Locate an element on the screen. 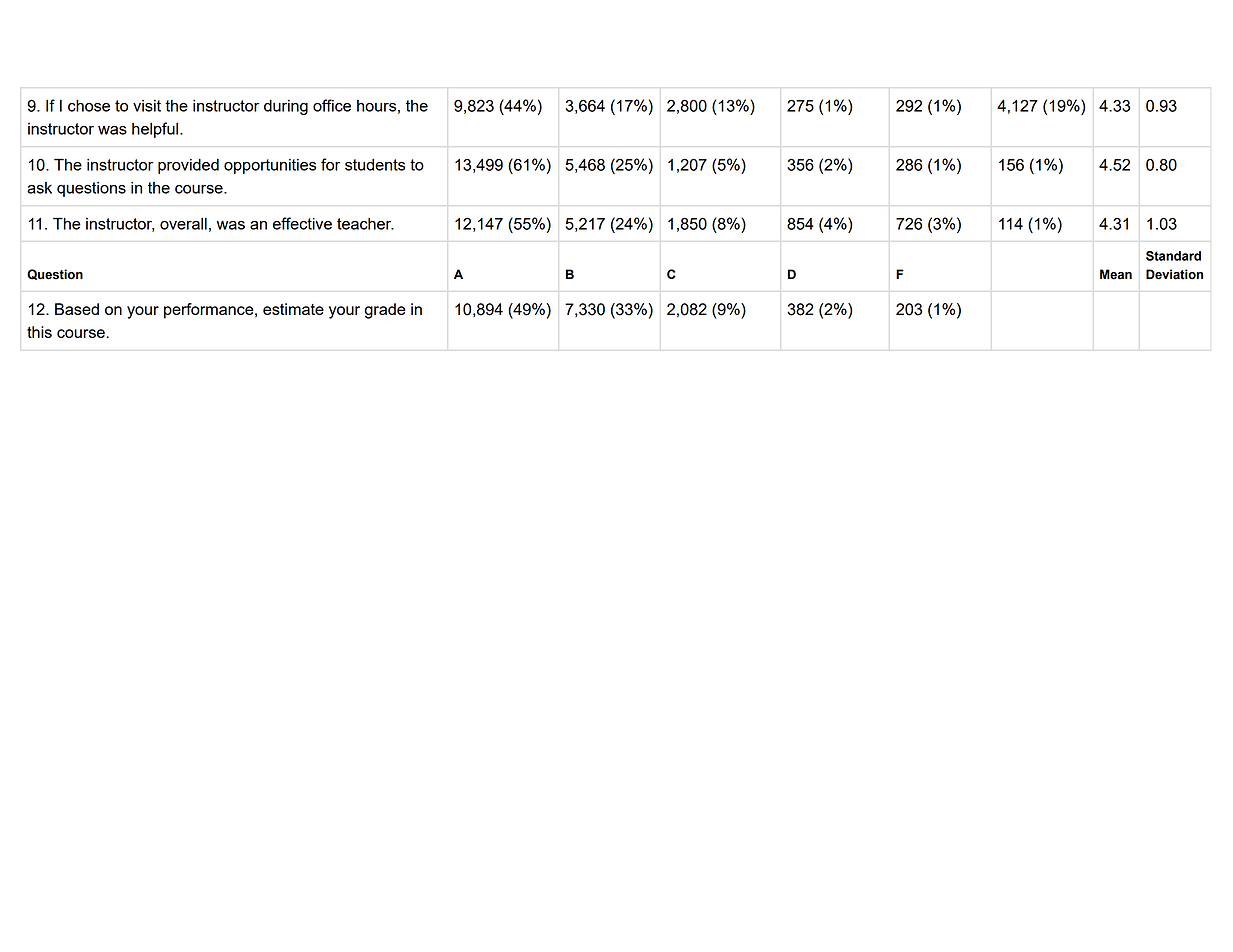 This screenshot has height=952, width=1233. students is located at coordinates (375, 165).
